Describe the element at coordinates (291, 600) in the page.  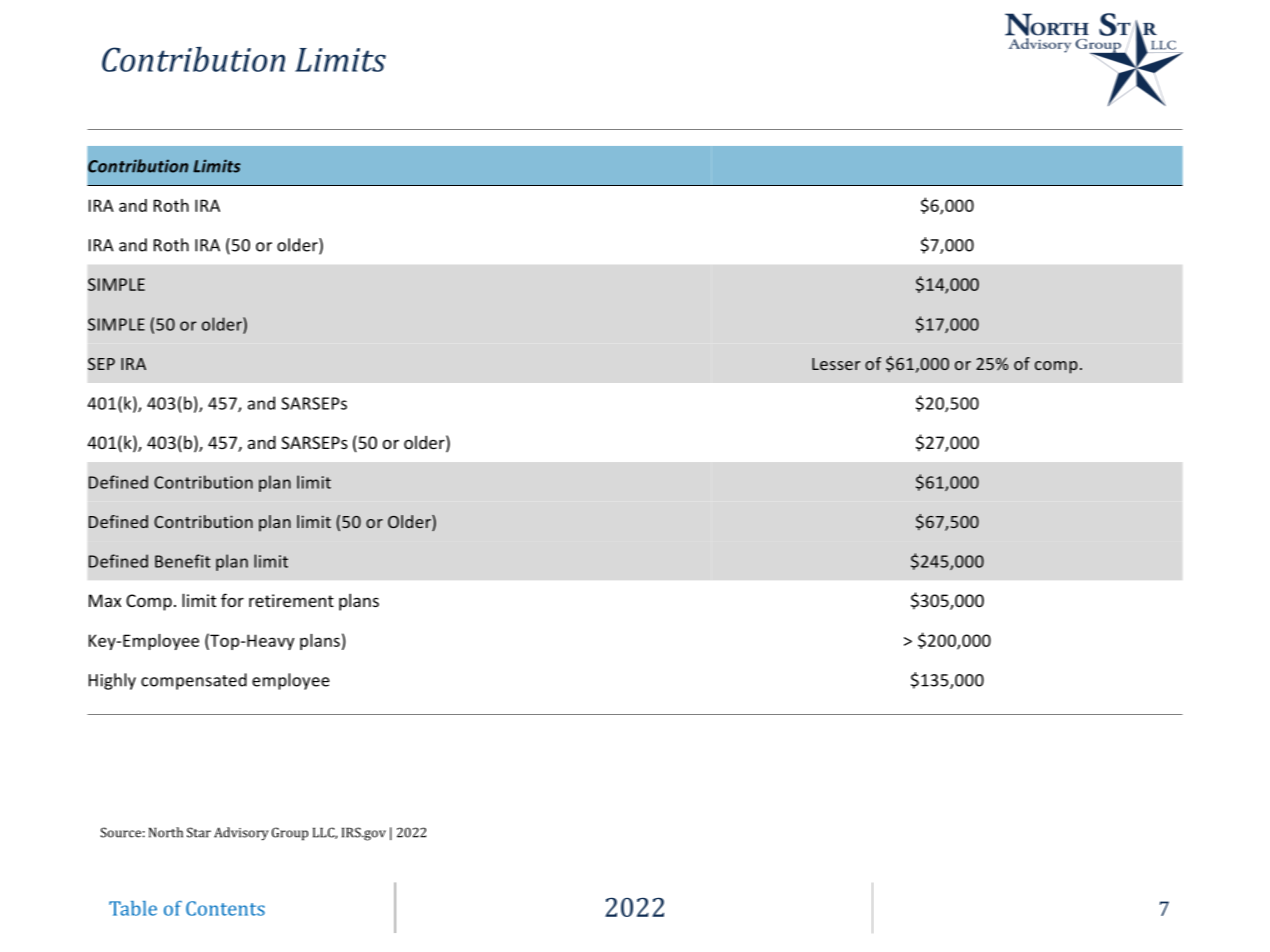
I see `retirement` at that location.
